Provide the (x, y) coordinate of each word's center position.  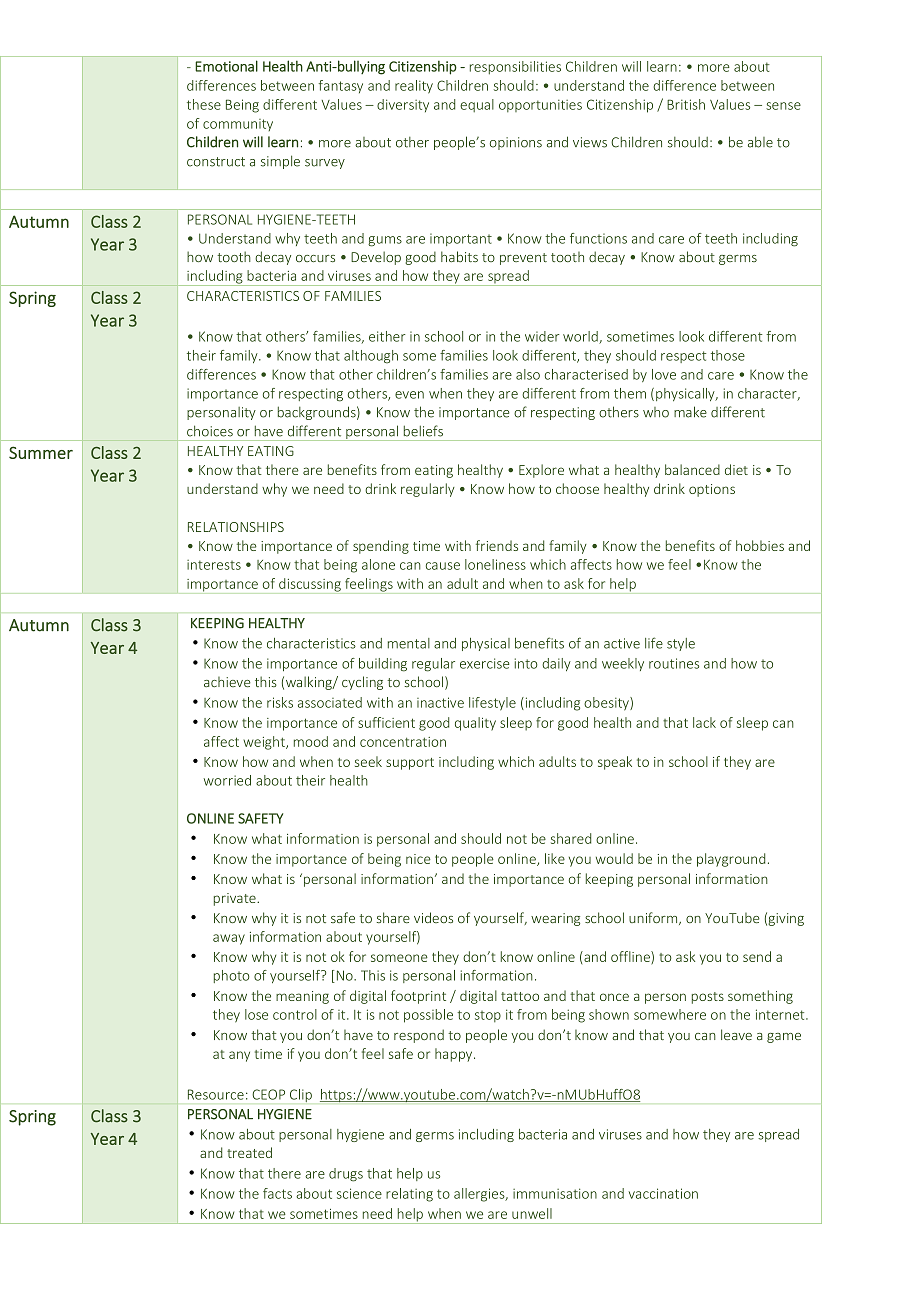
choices (210, 431)
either (387, 336)
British (686, 104)
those (728, 355)
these (204, 104)
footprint (418, 997)
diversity (403, 105)
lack (704, 722)
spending (381, 547)
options (712, 490)
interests (214, 565)
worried (227, 780)
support (410, 764)
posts (708, 998)
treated (249, 1152)
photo (232, 976)
